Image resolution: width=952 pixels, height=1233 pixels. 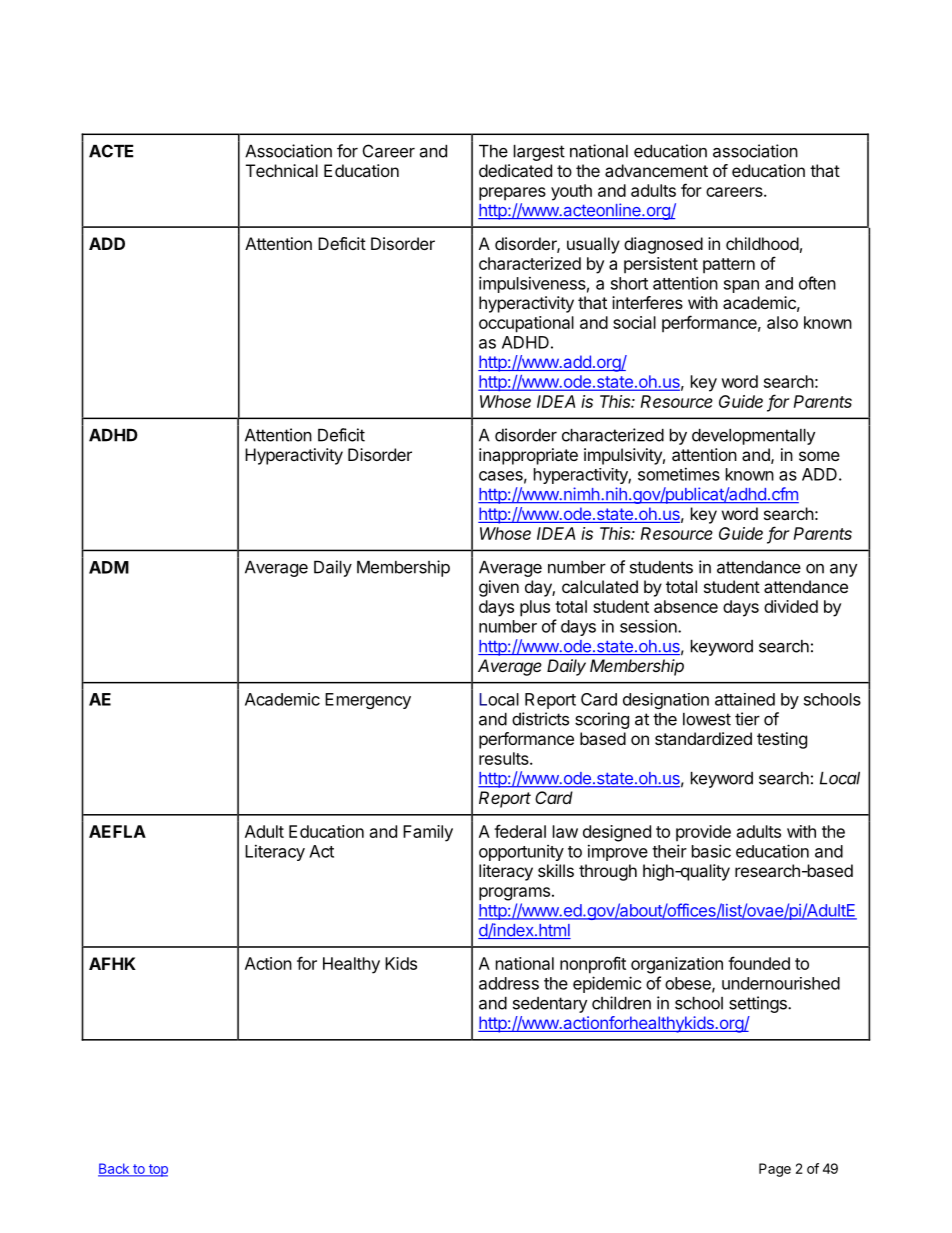 I want to click on childhood, so click(x=762, y=243).
